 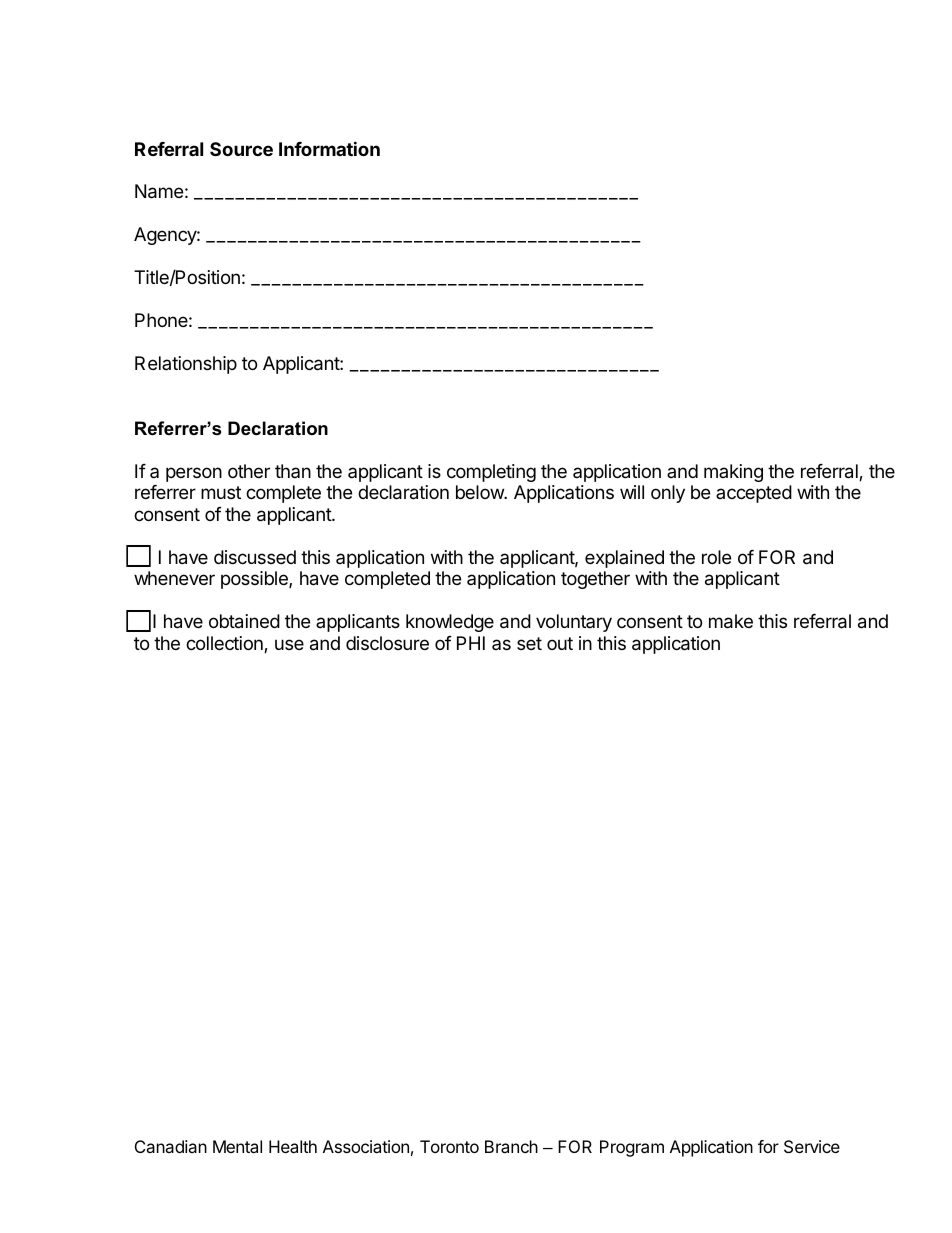 I want to click on PHI, so click(x=471, y=643).
